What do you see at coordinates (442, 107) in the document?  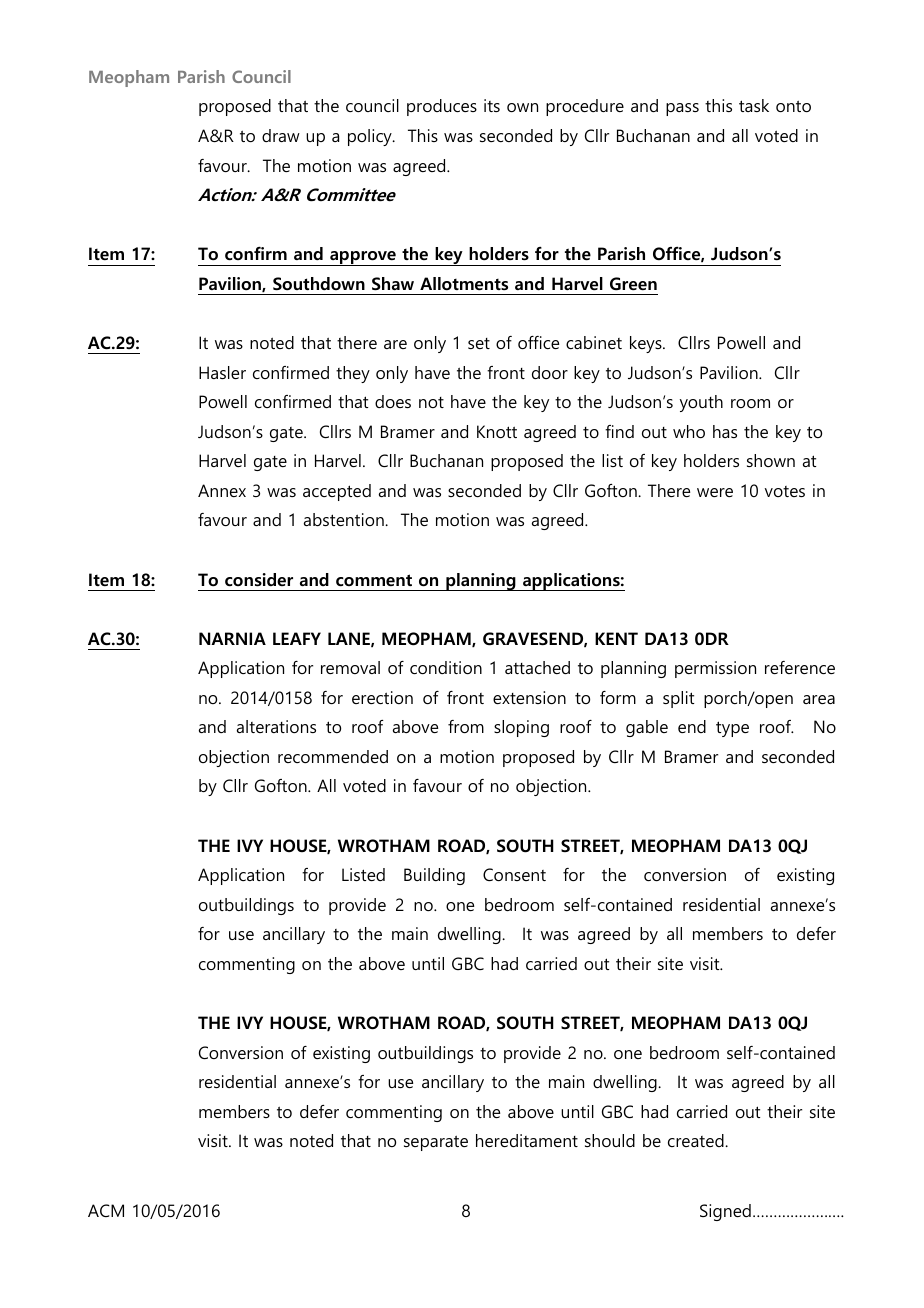 I see `produces` at bounding box center [442, 107].
